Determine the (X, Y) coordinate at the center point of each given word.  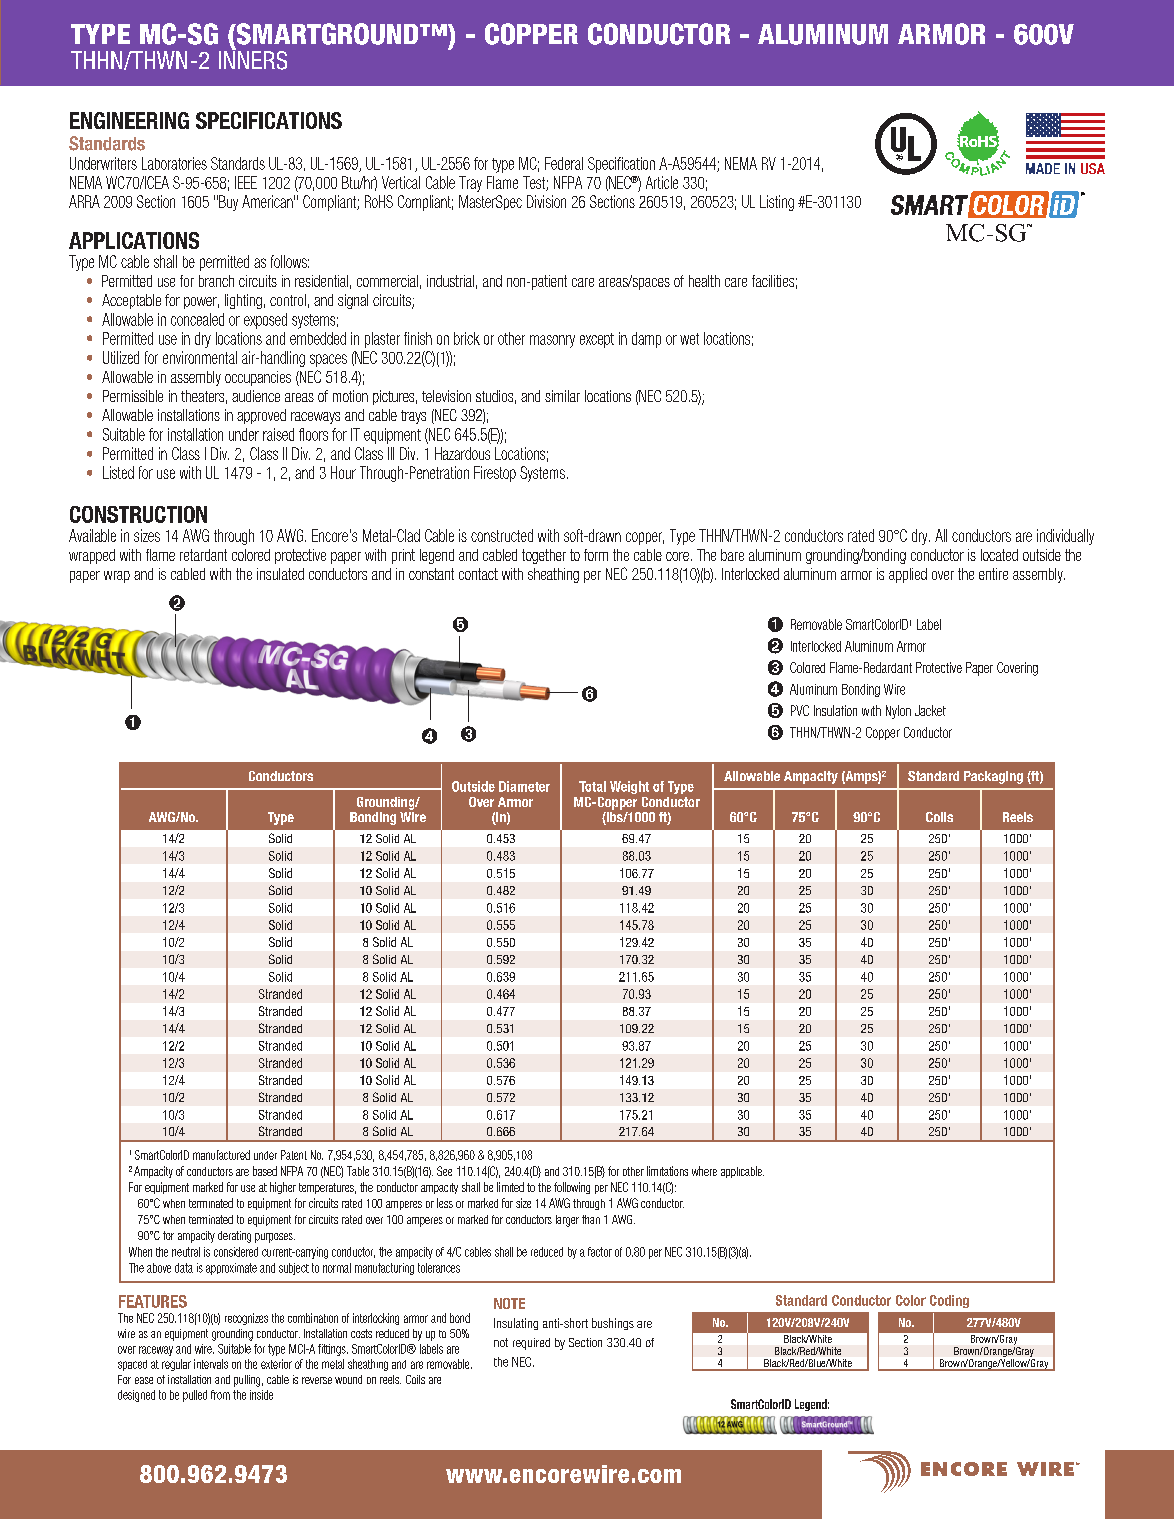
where (704, 1171)
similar (562, 396)
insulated (280, 574)
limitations (667, 1171)
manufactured (221, 1155)
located (999, 555)
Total (592, 786)
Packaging (993, 777)
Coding (949, 1301)
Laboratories (174, 163)
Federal (564, 163)
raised (278, 434)
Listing (777, 203)
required (531, 1344)
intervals (211, 1364)
